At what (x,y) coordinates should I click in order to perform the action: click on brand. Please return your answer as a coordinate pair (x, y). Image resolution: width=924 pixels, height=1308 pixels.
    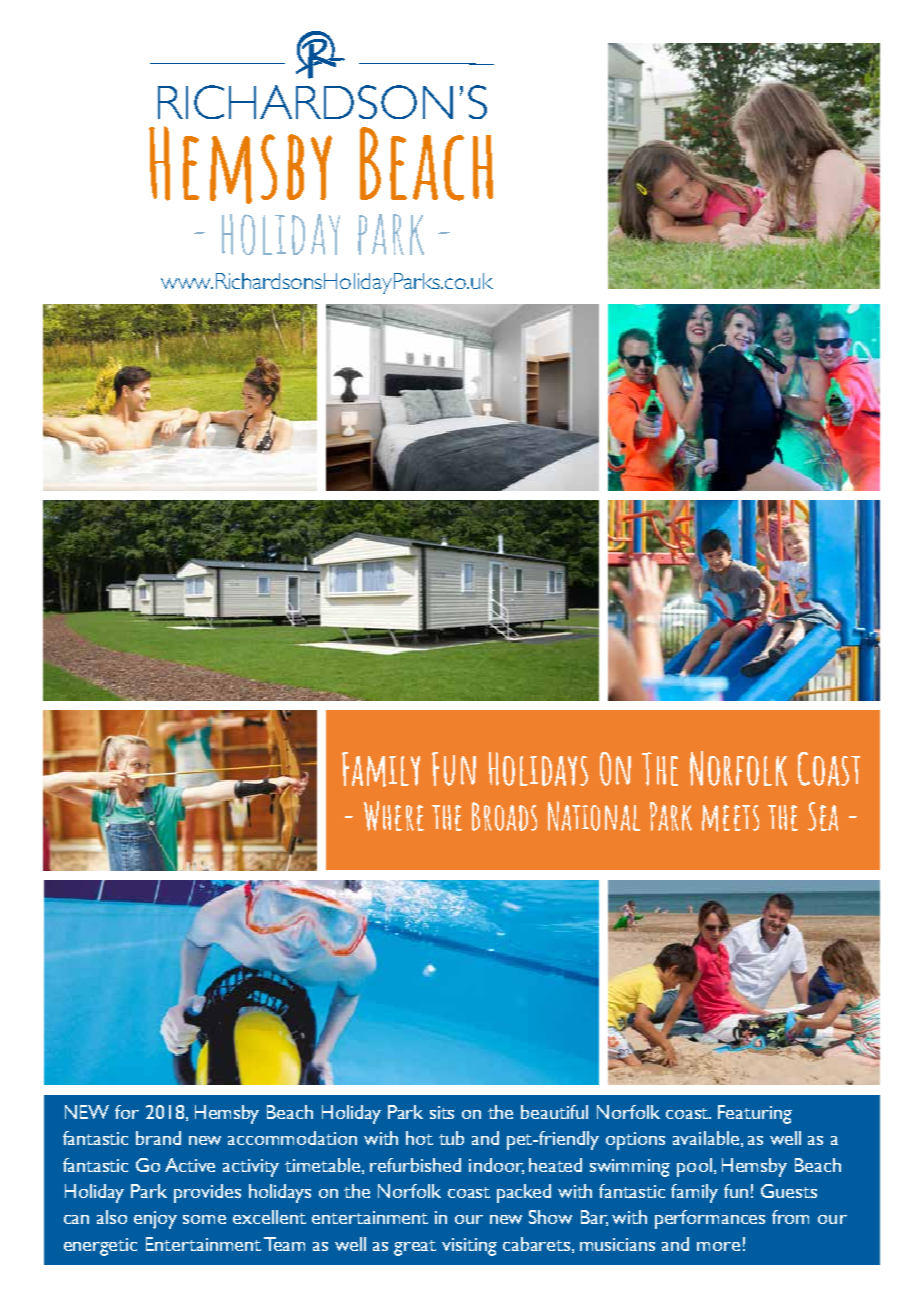
    Looking at the image, I should click on (158, 1138).
